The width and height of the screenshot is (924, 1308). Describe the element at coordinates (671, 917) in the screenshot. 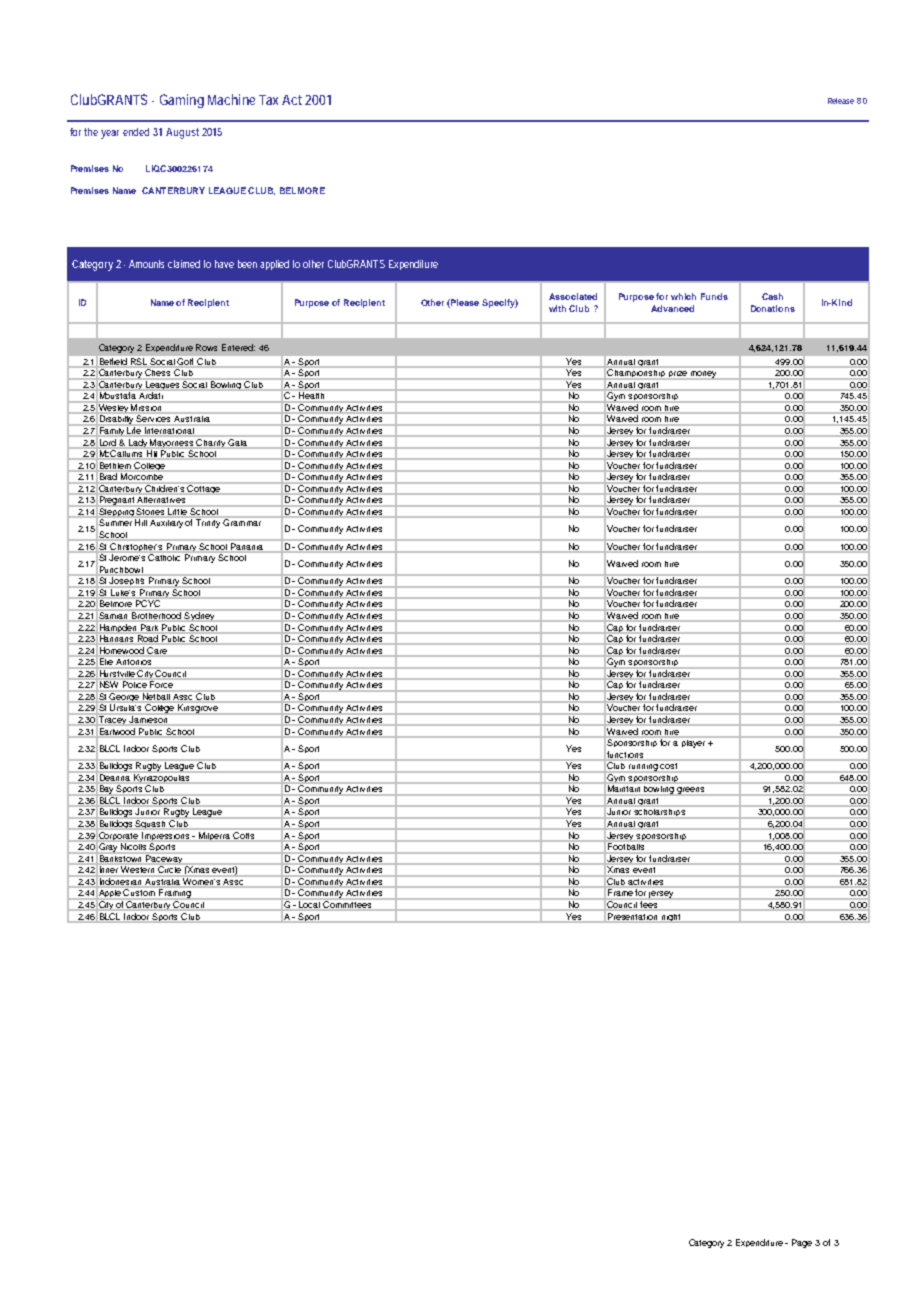

I see `night` at that location.
